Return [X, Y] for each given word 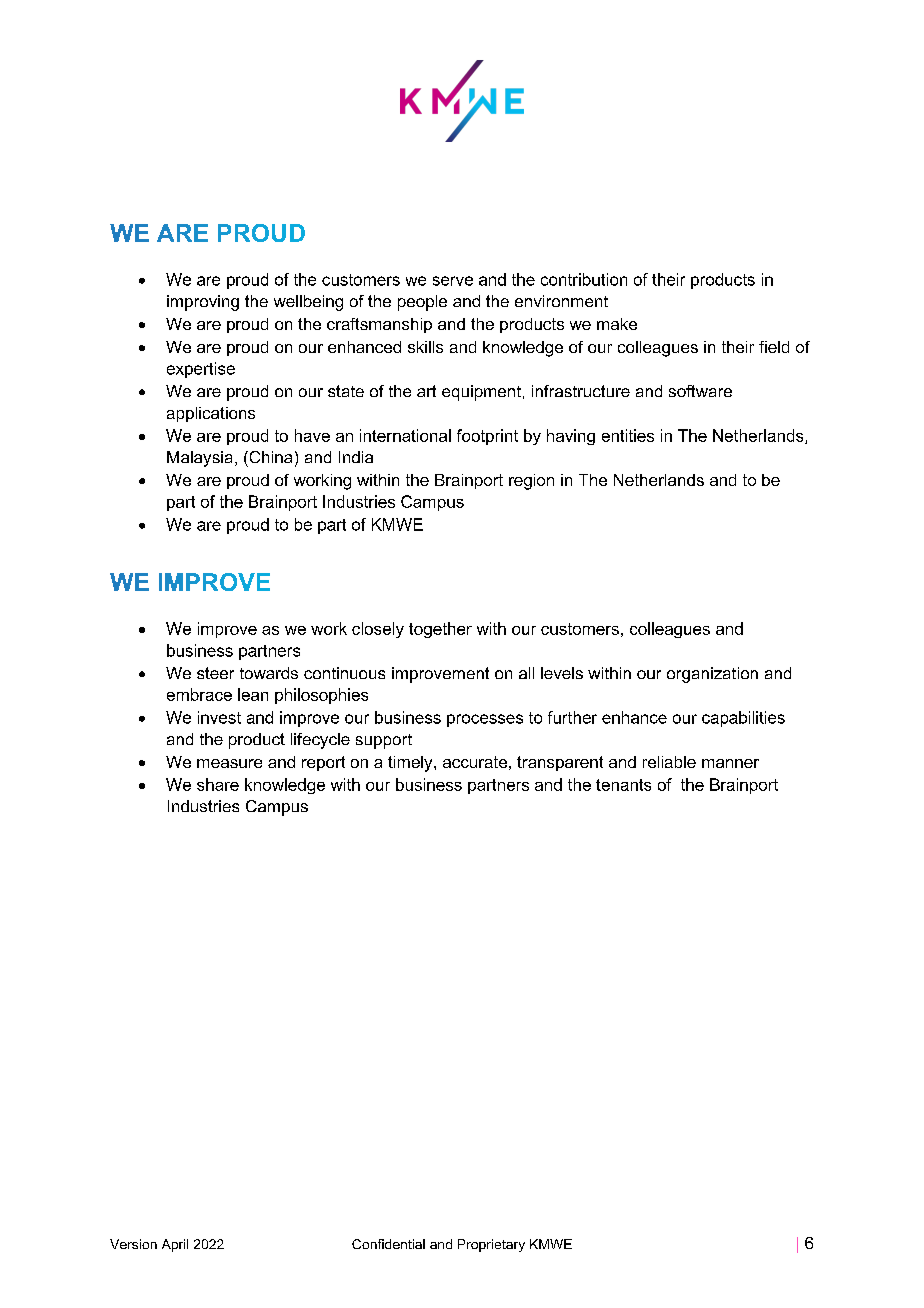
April [175, 1245]
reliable [669, 762]
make [617, 324]
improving [203, 303]
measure [229, 763]
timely [411, 764]
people [422, 303]
